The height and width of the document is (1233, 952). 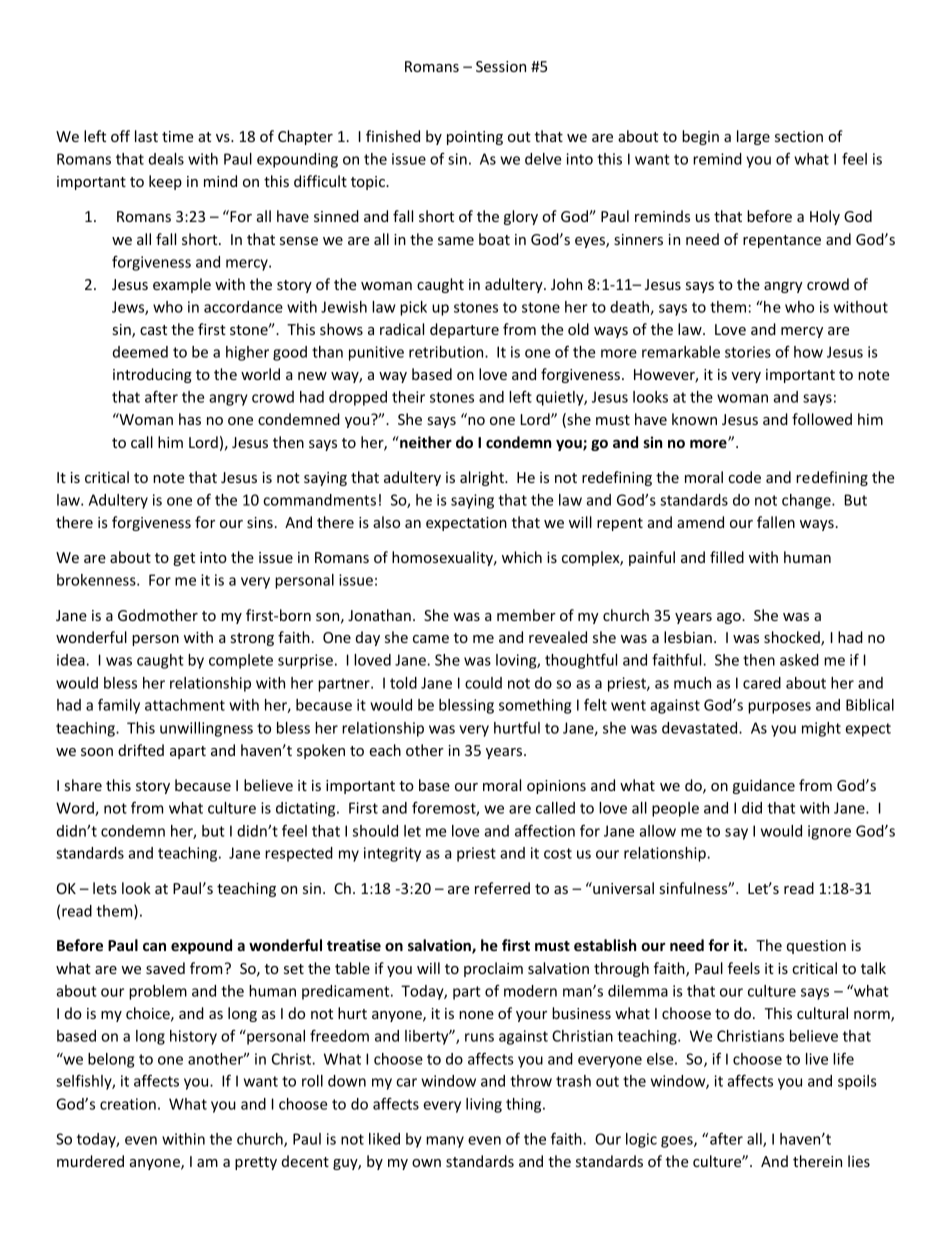 I want to click on creation, so click(x=128, y=1104).
